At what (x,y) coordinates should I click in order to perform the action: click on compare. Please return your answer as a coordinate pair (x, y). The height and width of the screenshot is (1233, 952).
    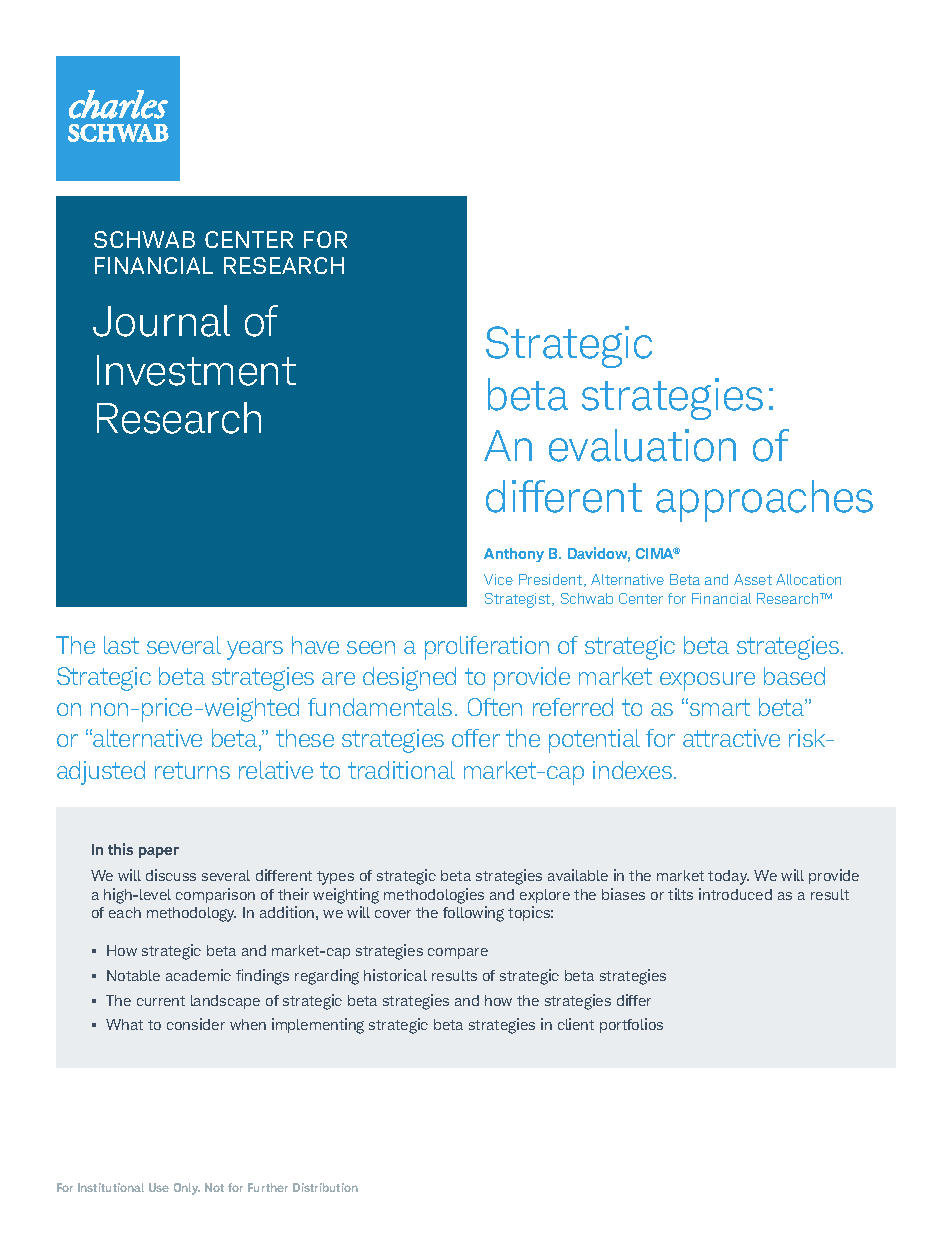
    Looking at the image, I should click on (458, 953).
